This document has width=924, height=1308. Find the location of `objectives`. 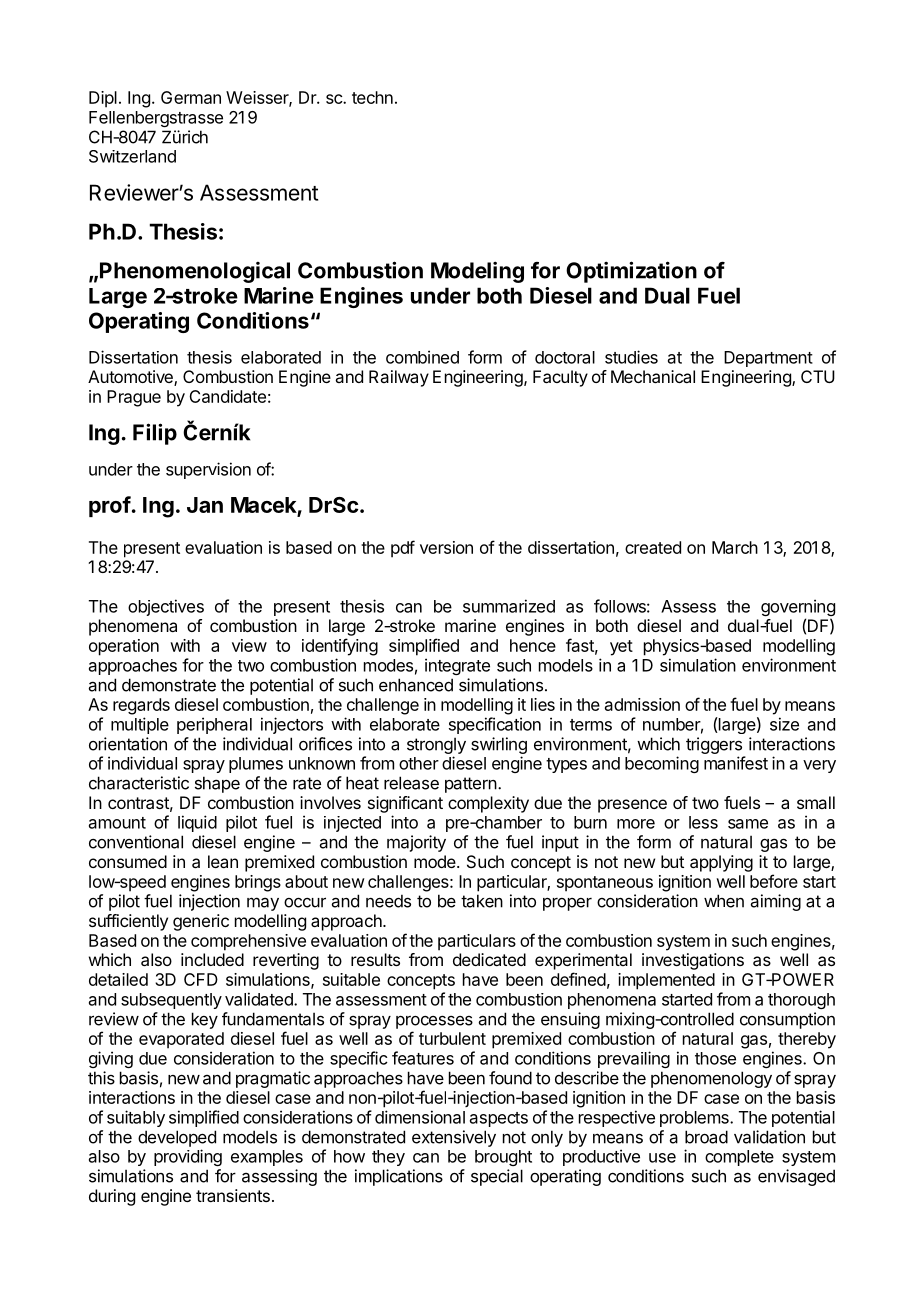

objectives is located at coordinates (166, 607).
